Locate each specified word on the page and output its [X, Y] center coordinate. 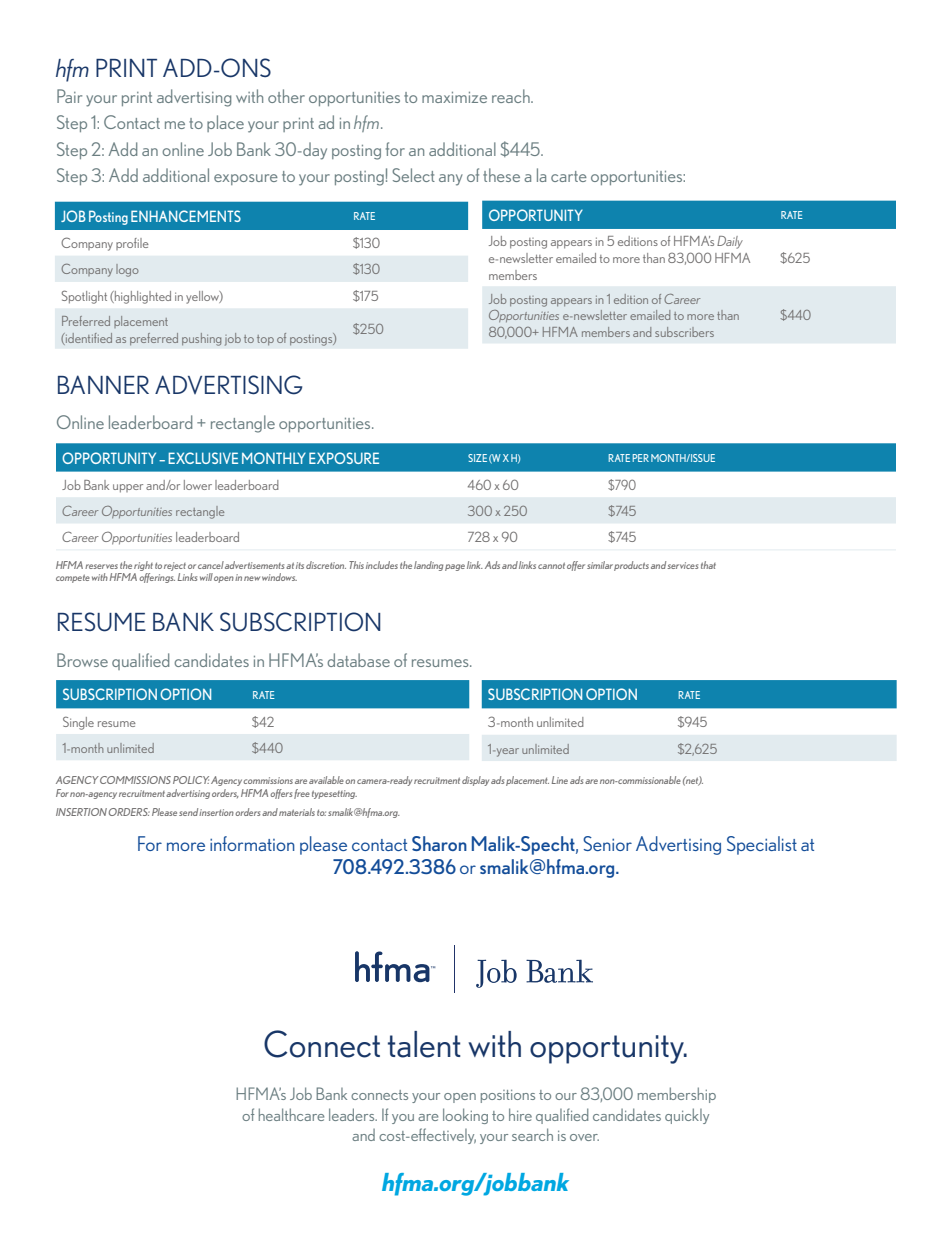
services [682, 565]
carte [569, 176]
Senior [607, 843]
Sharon [439, 843]
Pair [69, 96]
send [189, 812]
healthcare [291, 1114]
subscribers [684, 332]
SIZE [477, 458]
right [143, 566]
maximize [454, 97]
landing [428, 566]
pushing [201, 339]
